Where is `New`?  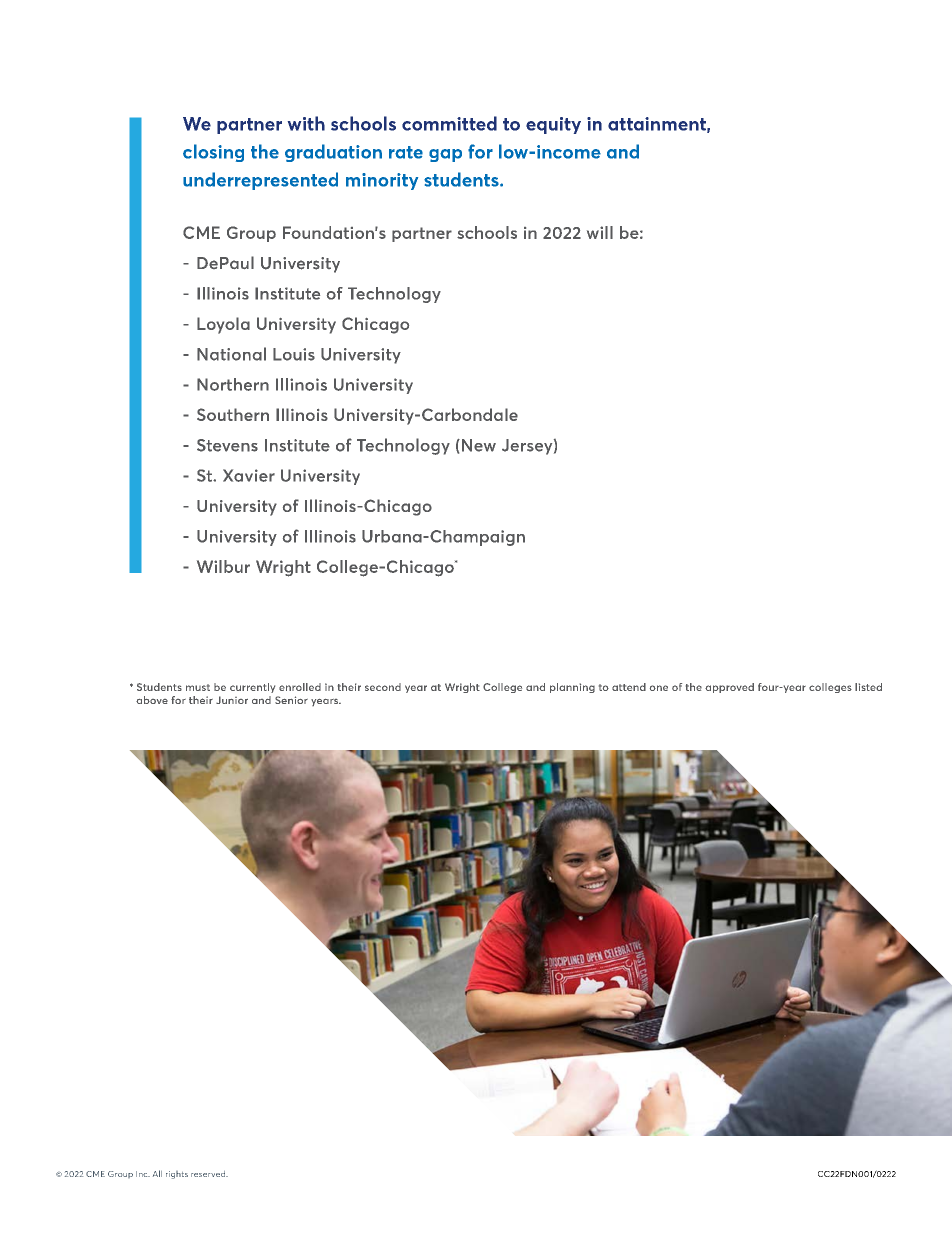 New is located at coordinates (479, 445).
